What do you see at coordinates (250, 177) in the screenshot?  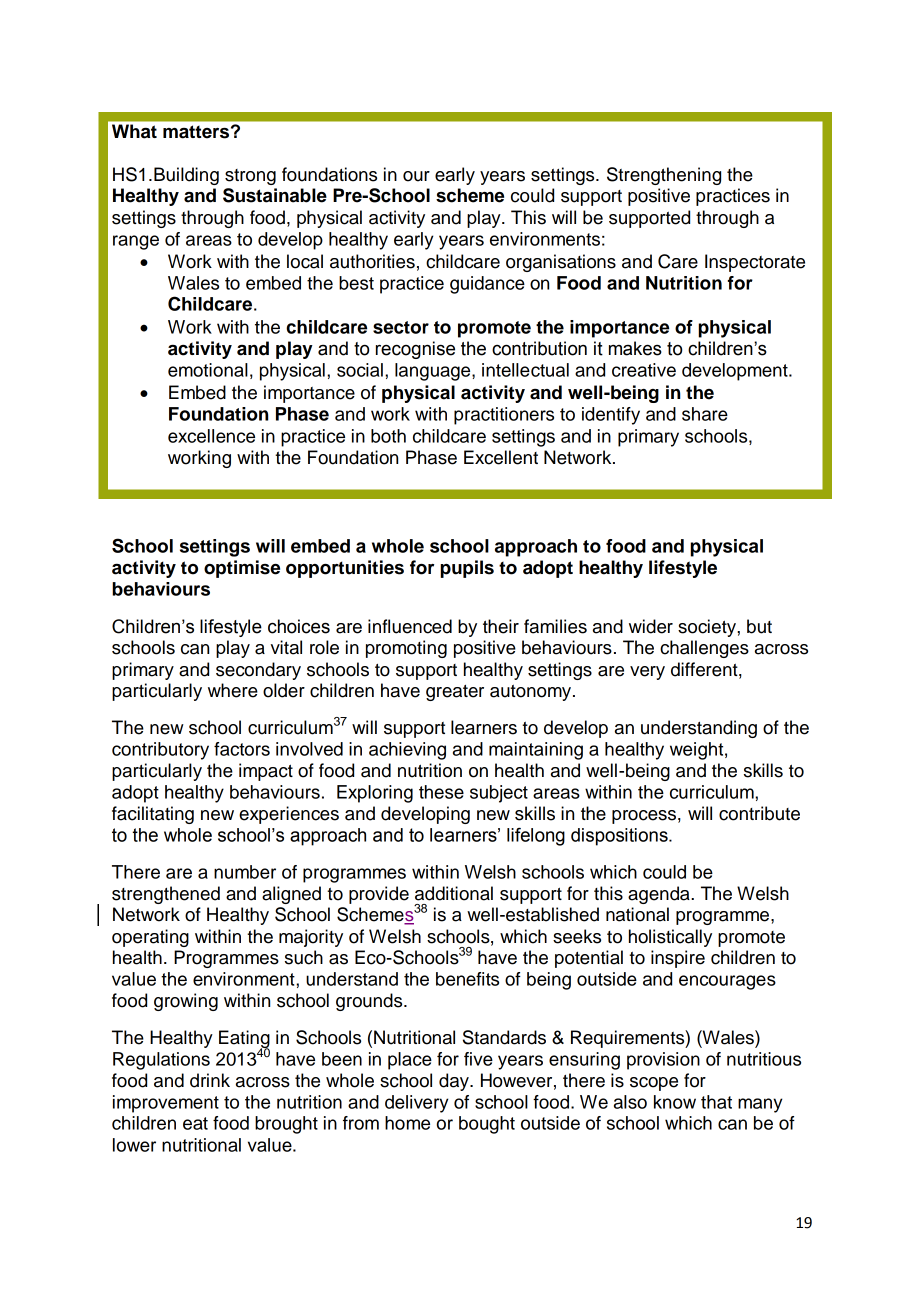 I see `strong` at bounding box center [250, 177].
